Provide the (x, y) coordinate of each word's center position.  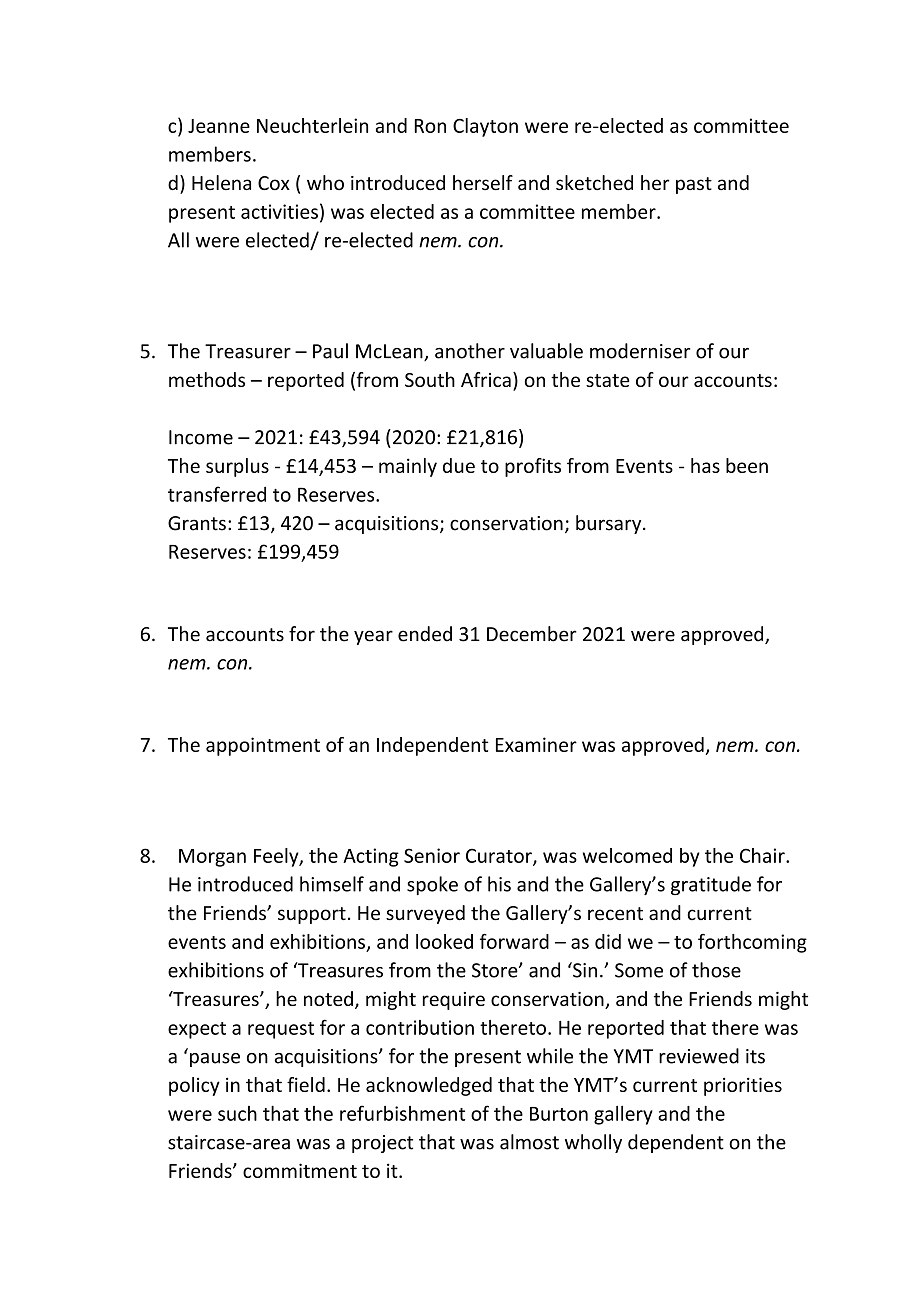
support (312, 915)
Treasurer (248, 351)
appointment (263, 746)
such (237, 1113)
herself (483, 183)
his (499, 884)
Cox (274, 183)
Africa (486, 379)
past (694, 185)
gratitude (711, 885)
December (532, 634)
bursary (610, 524)
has (705, 465)
